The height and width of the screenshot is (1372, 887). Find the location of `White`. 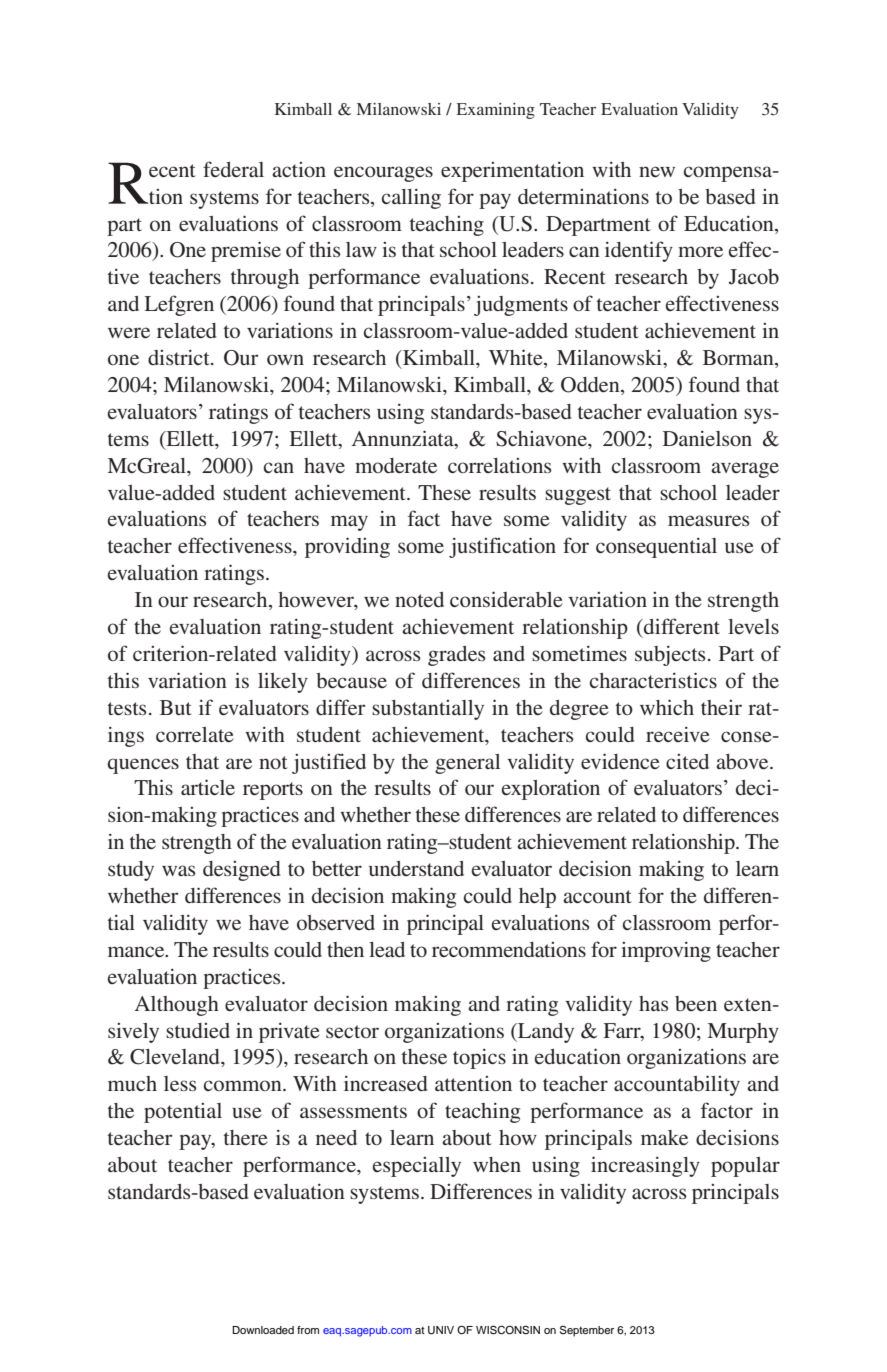

White is located at coordinates (517, 358).
